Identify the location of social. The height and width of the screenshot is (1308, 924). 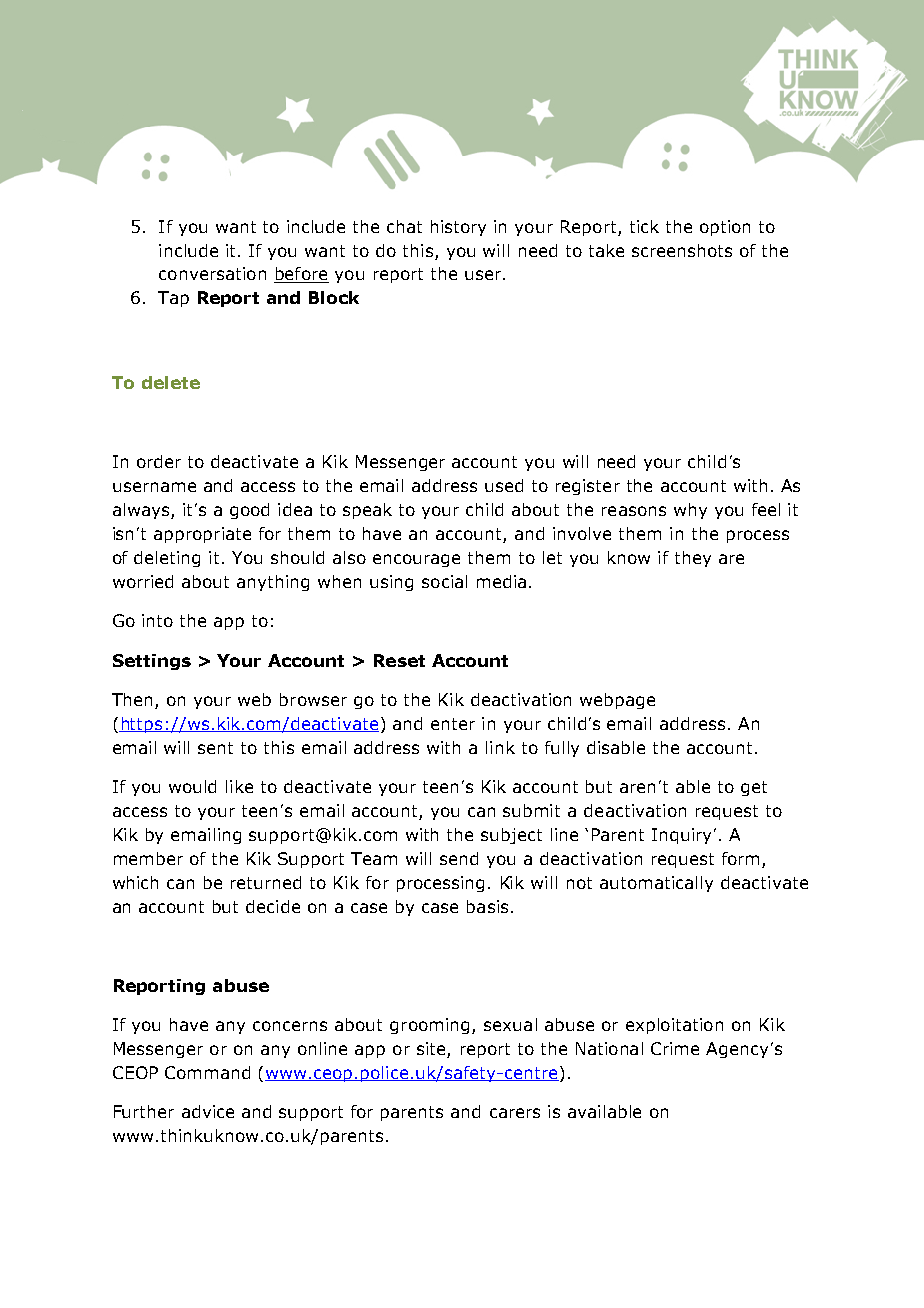
(444, 581).
